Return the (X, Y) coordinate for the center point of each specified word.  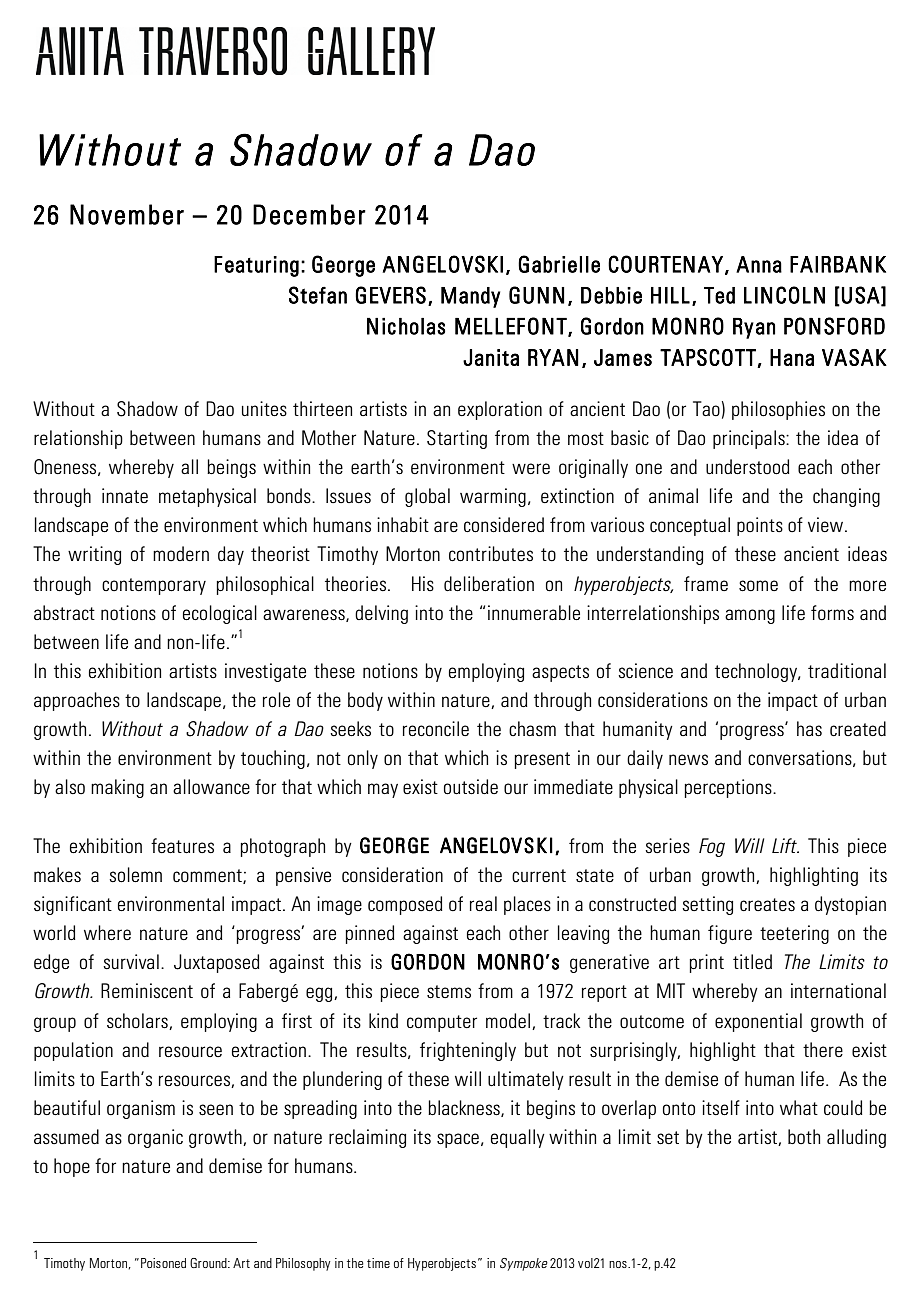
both (804, 1136)
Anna (759, 264)
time (378, 1263)
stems (449, 992)
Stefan (318, 295)
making (117, 788)
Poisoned (163, 1263)
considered (504, 525)
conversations (801, 758)
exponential (758, 1022)
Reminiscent (147, 990)
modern (181, 553)
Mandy (470, 297)
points (760, 526)
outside (471, 787)
